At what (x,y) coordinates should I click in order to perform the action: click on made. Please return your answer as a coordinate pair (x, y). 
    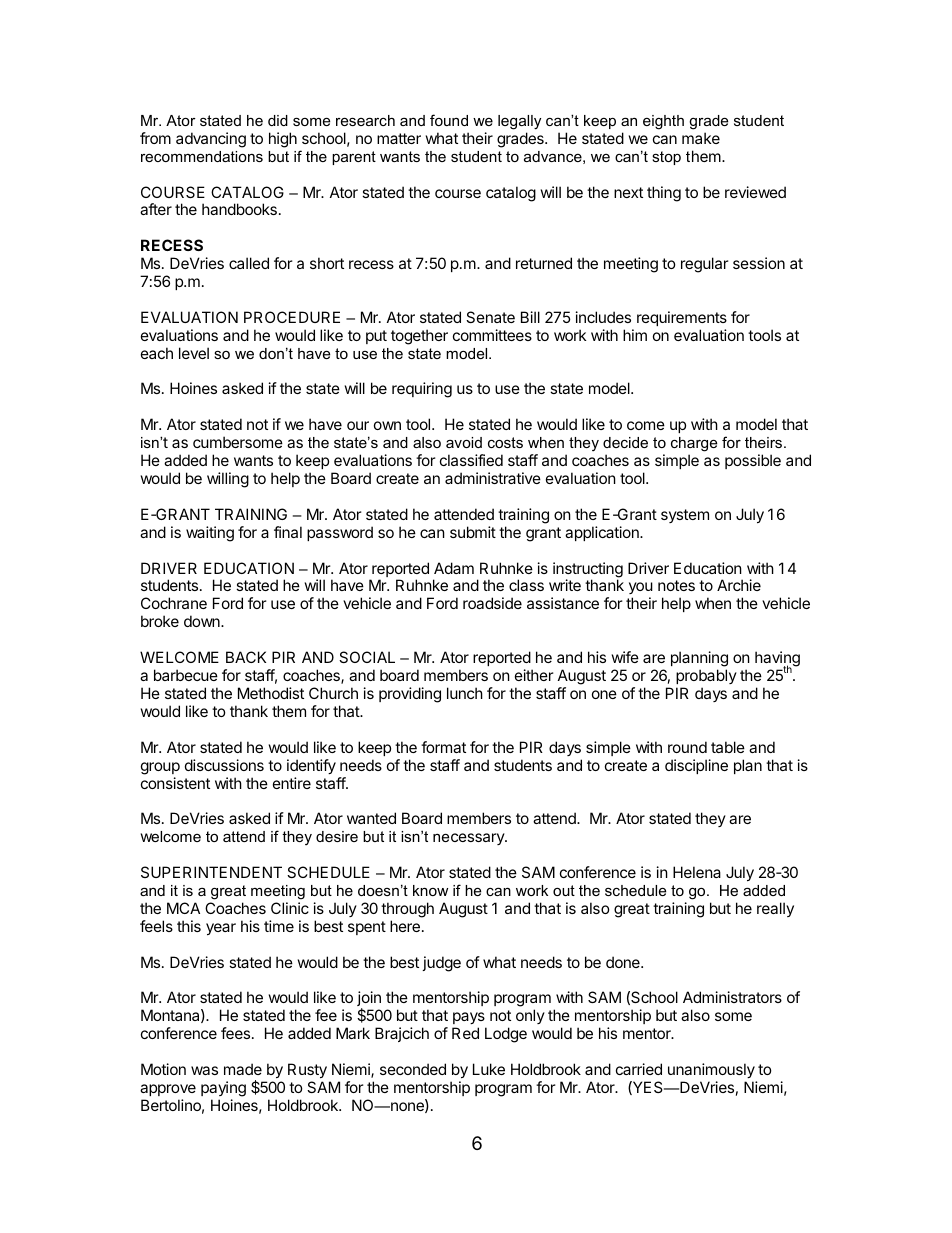
    Looking at the image, I should click on (243, 1069).
